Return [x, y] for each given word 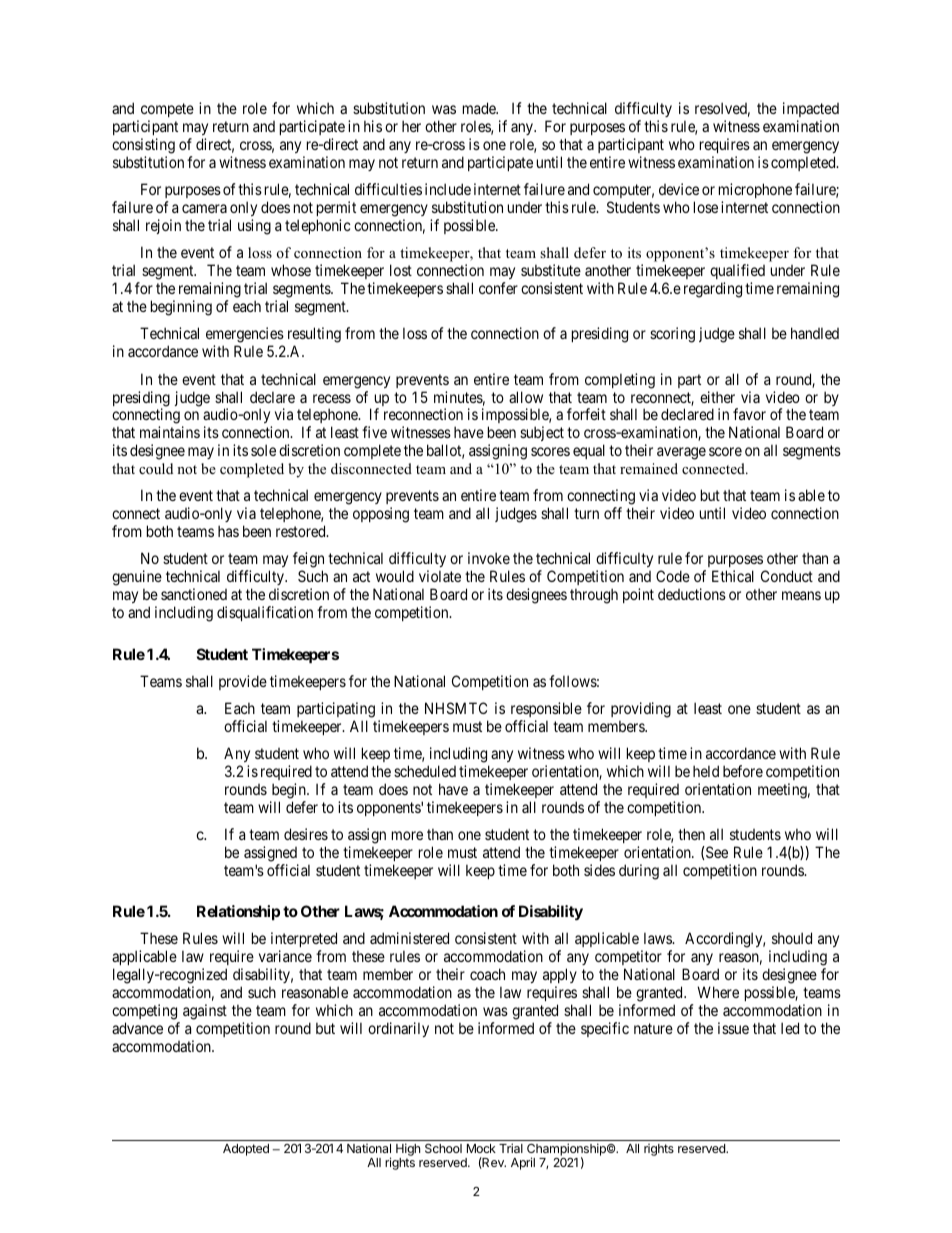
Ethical [733, 576]
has [228, 531]
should [792, 938]
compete [166, 112]
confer [498, 288]
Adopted [246, 1150]
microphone [755, 192]
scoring [672, 335]
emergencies [245, 336]
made [480, 108]
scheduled [425, 771]
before [743, 771]
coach [487, 974]
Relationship [238, 912]
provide [243, 682]
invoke [489, 558]
